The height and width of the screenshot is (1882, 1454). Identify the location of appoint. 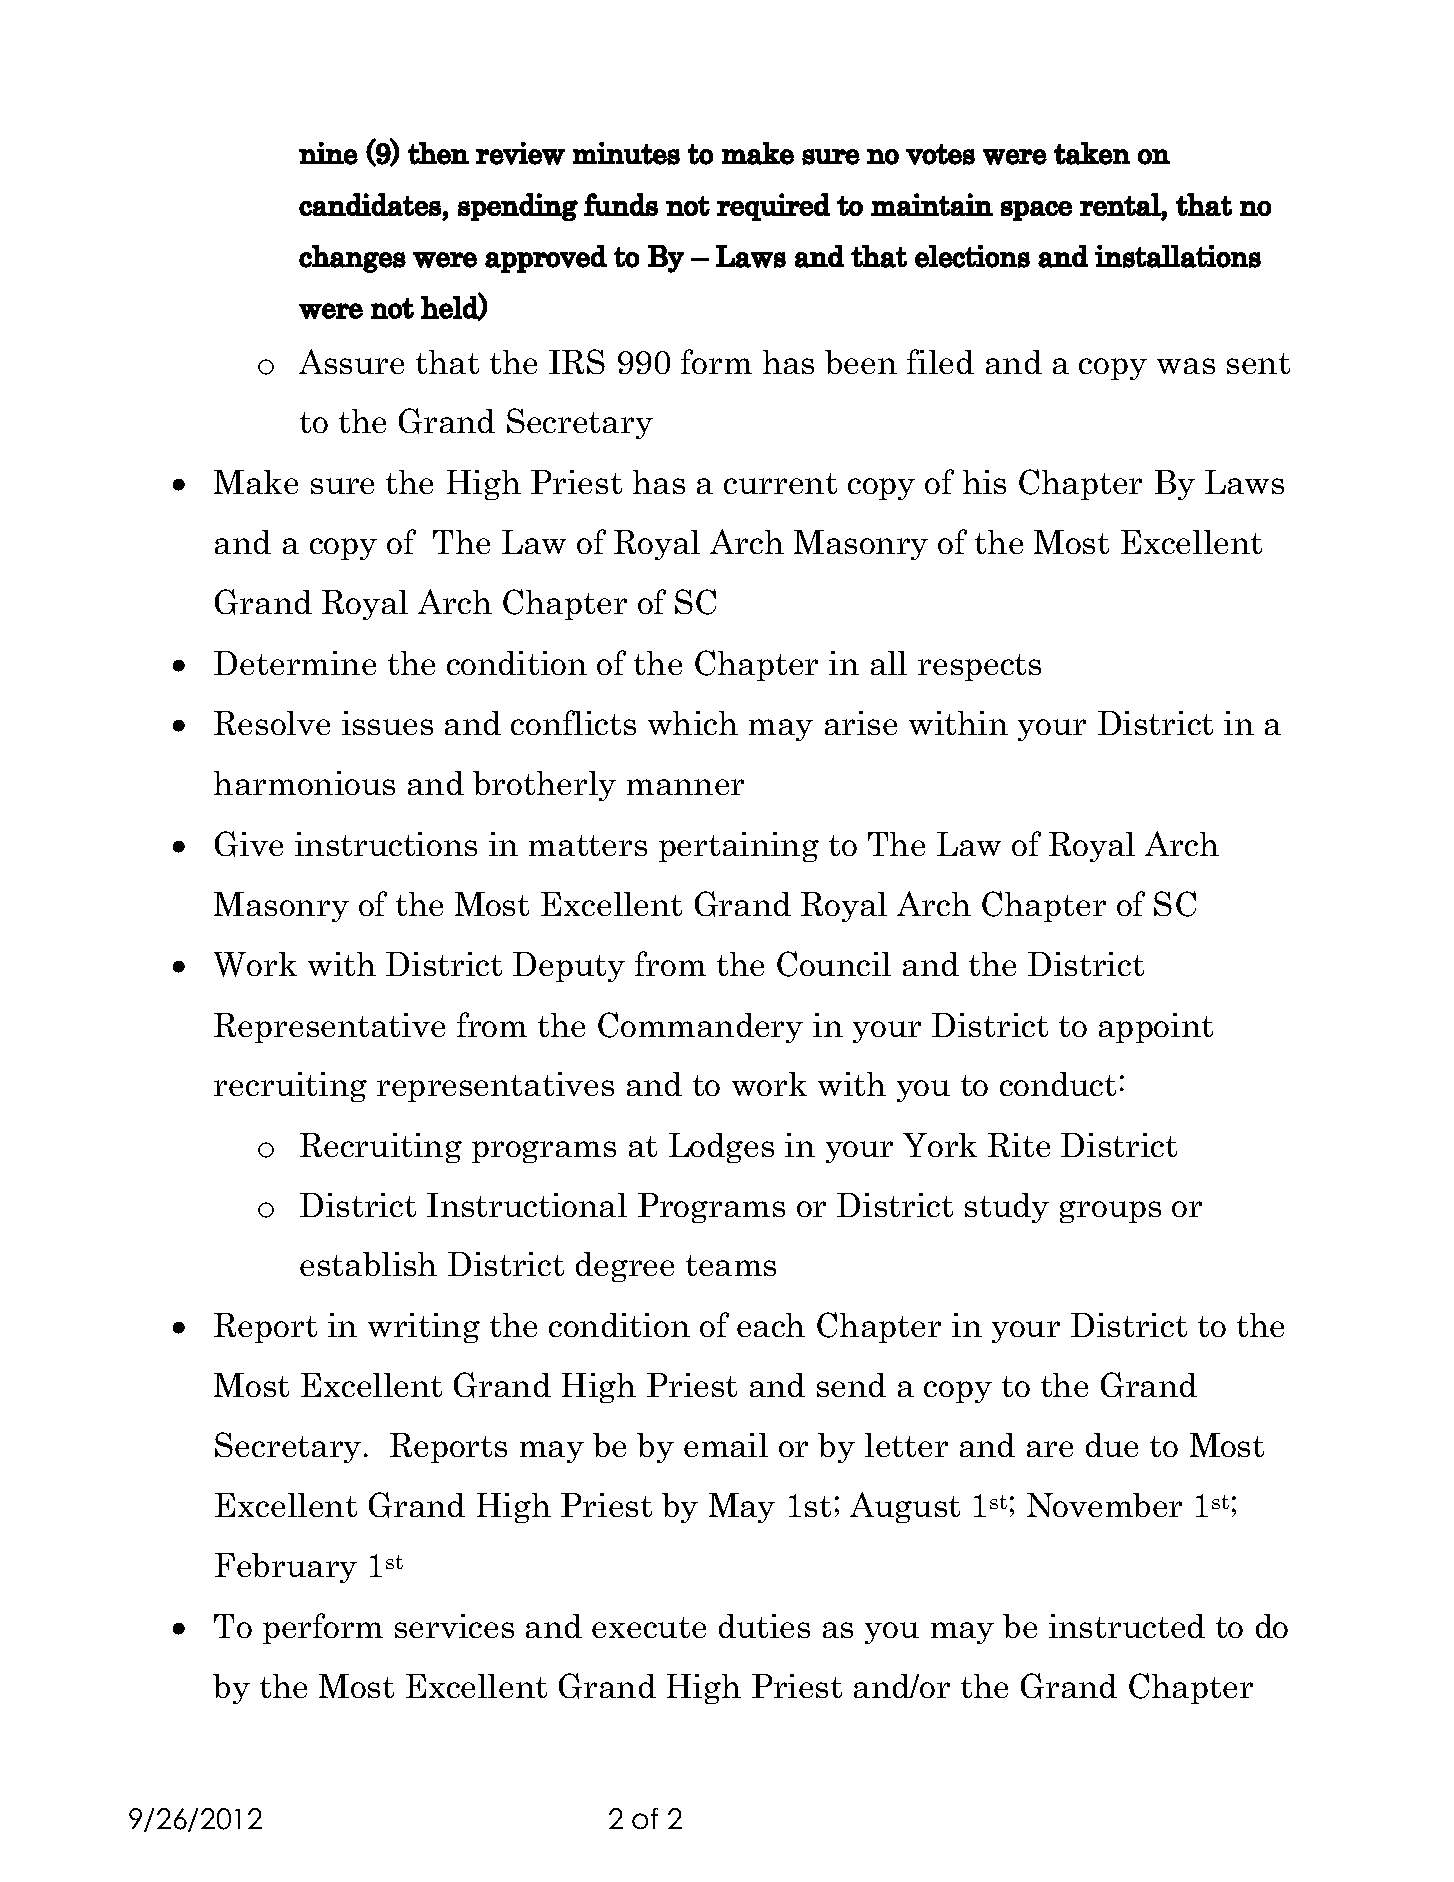
(1156, 1028).
